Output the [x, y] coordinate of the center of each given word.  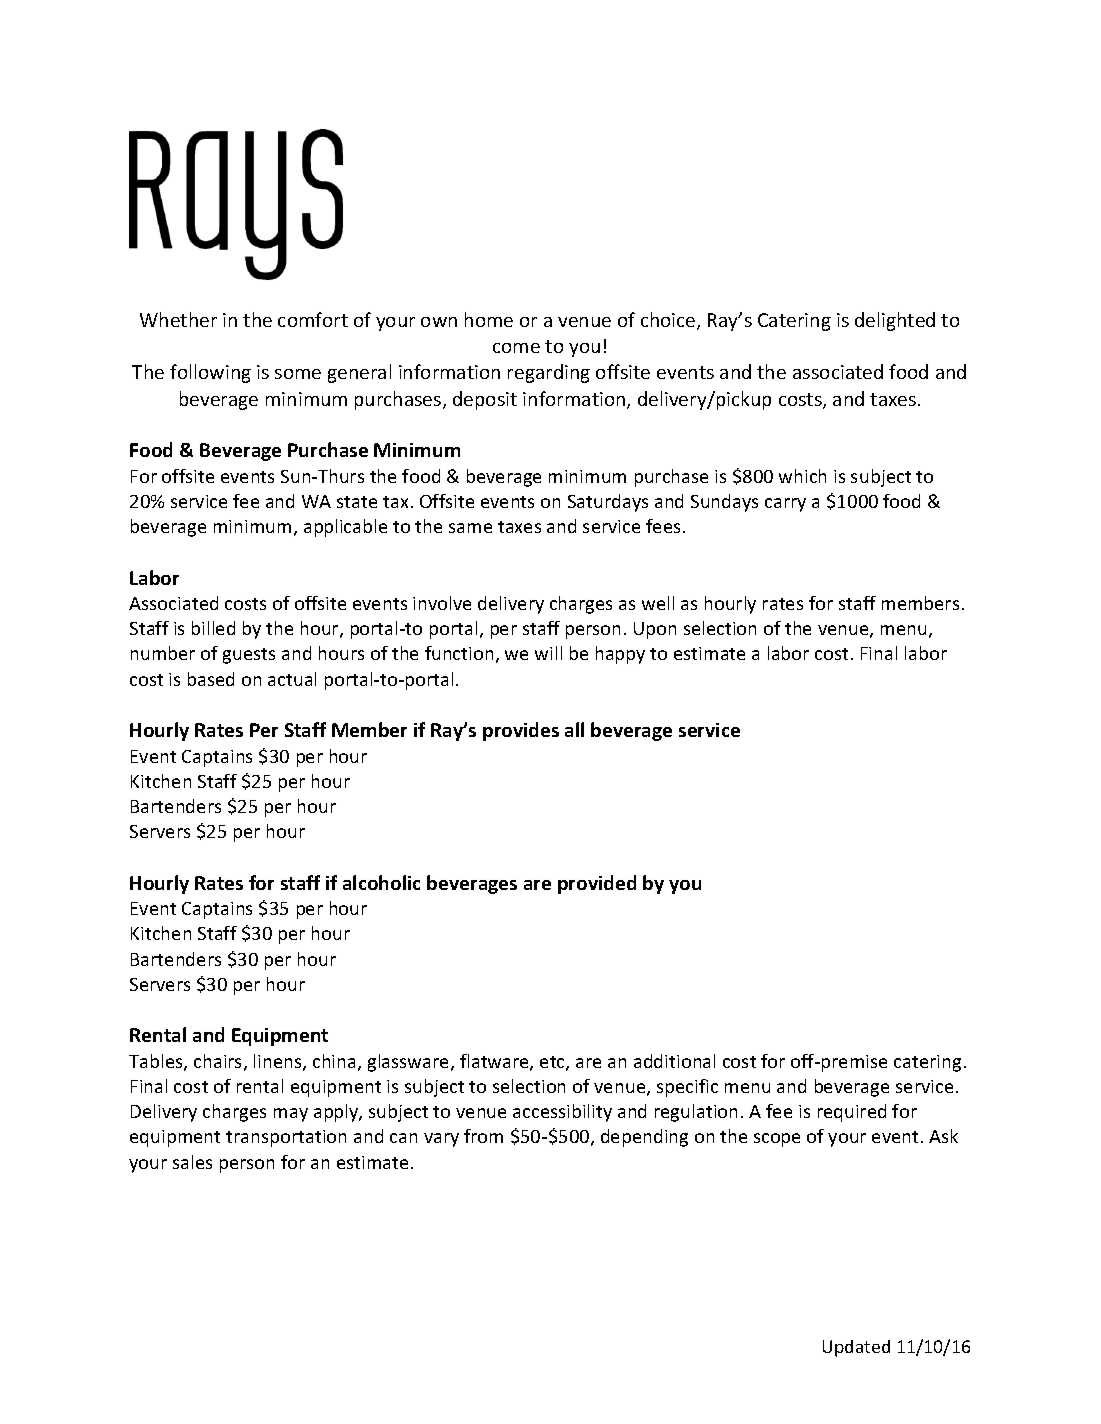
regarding [549, 373]
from [483, 1136]
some [298, 374]
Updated [856, 1348]
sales [192, 1162]
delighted [895, 321]
